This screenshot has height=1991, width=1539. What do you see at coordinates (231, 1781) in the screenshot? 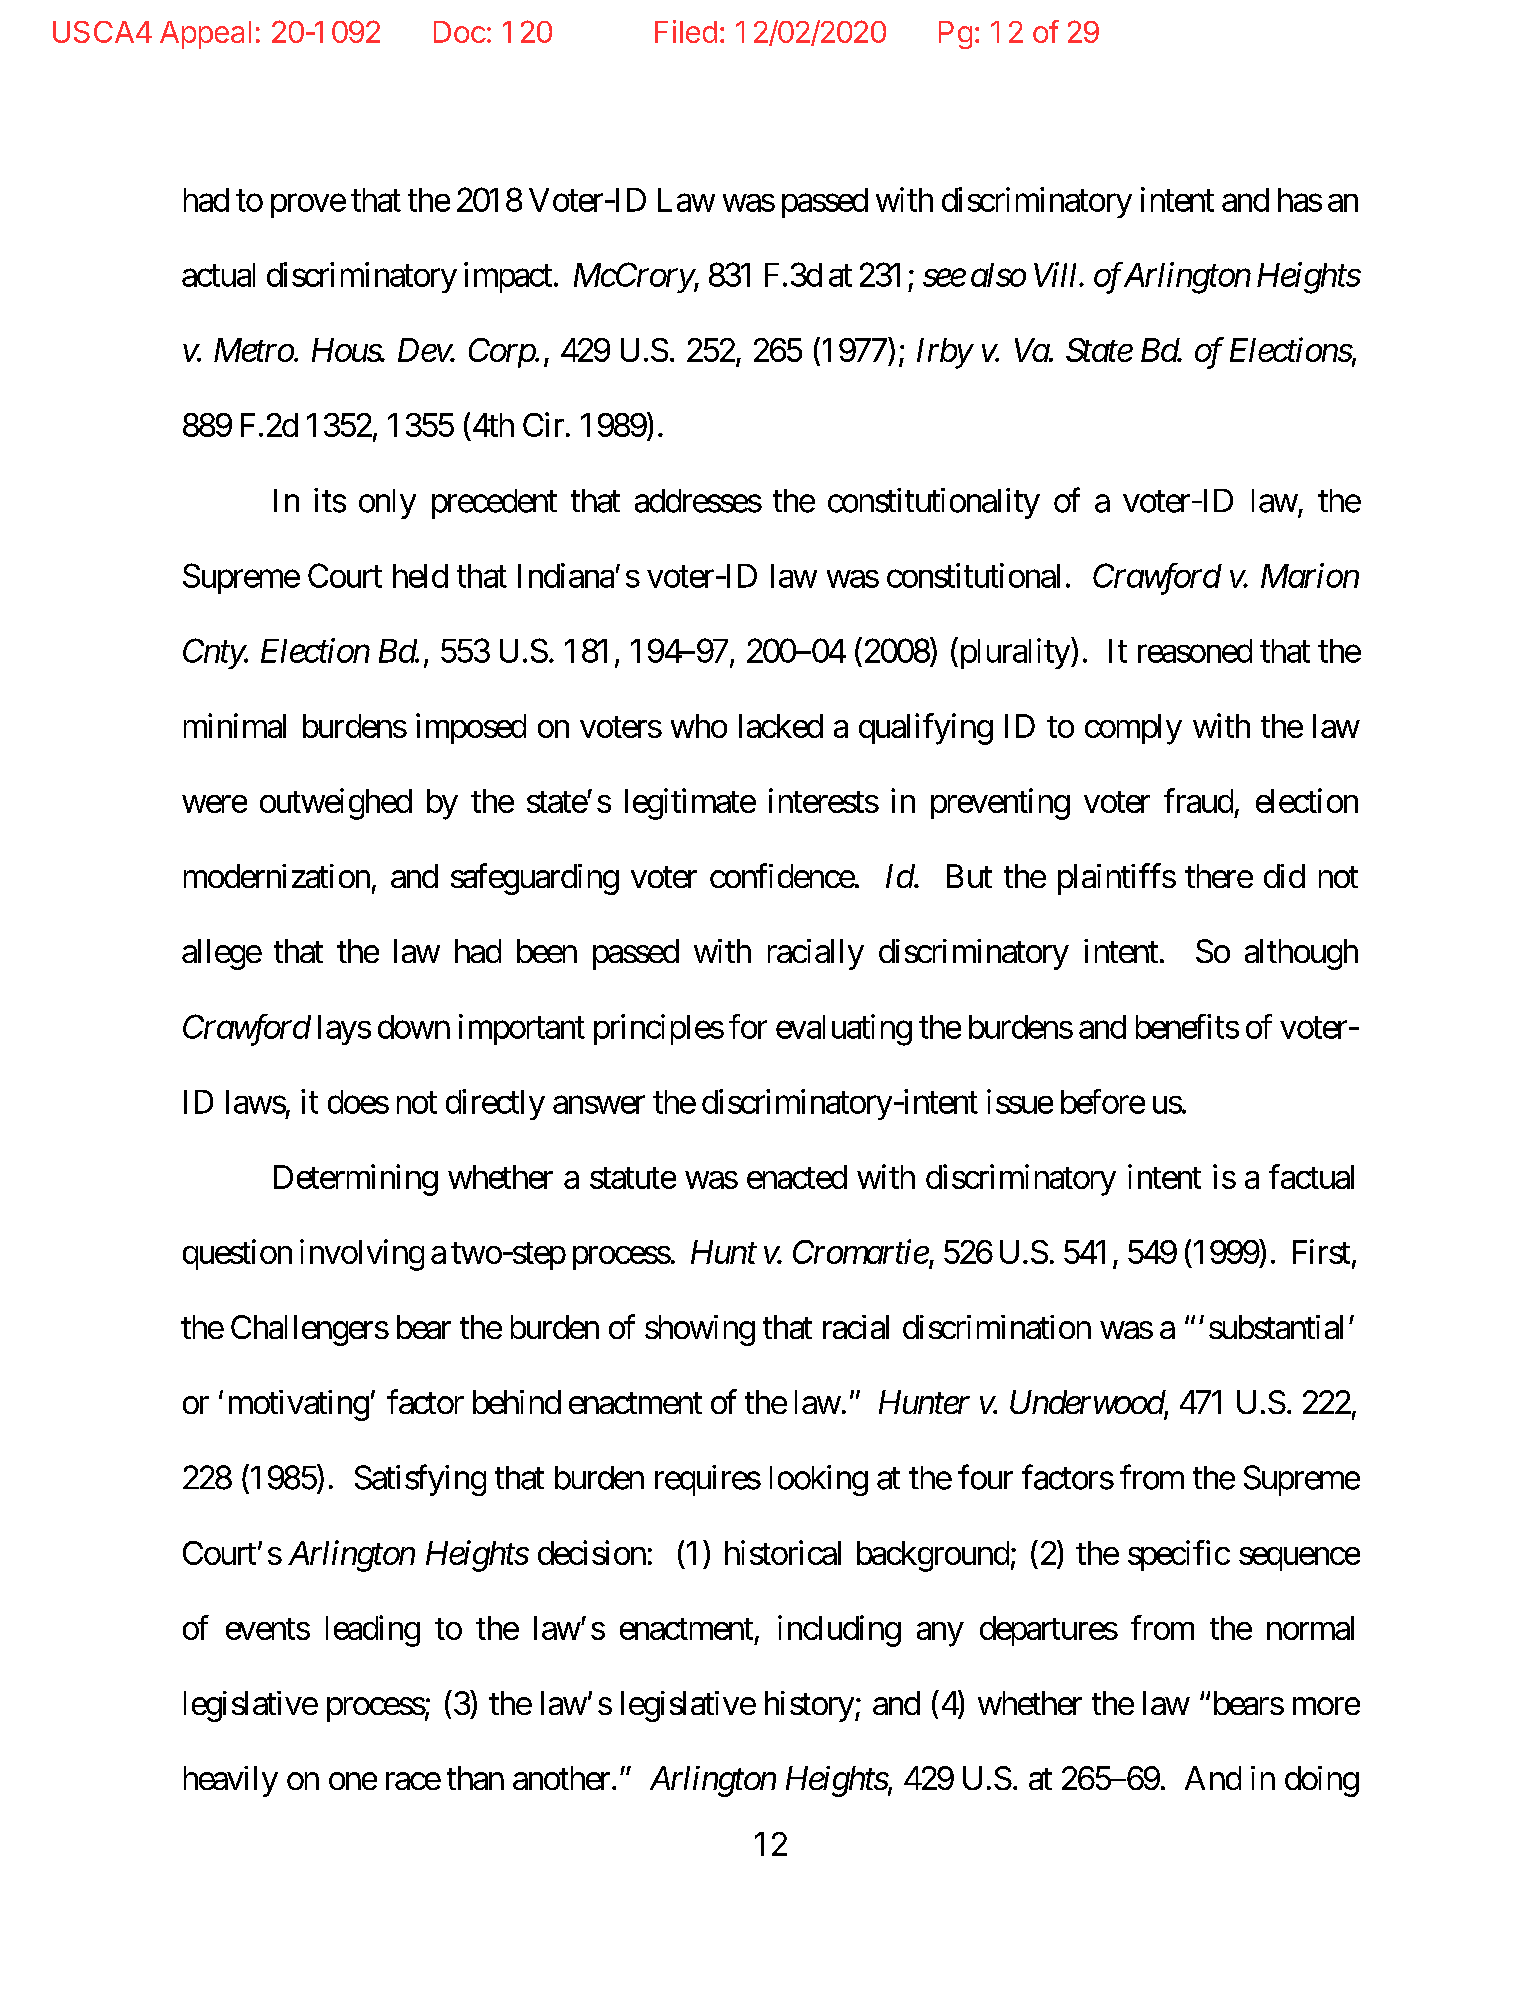
I see `heavily` at bounding box center [231, 1781].
